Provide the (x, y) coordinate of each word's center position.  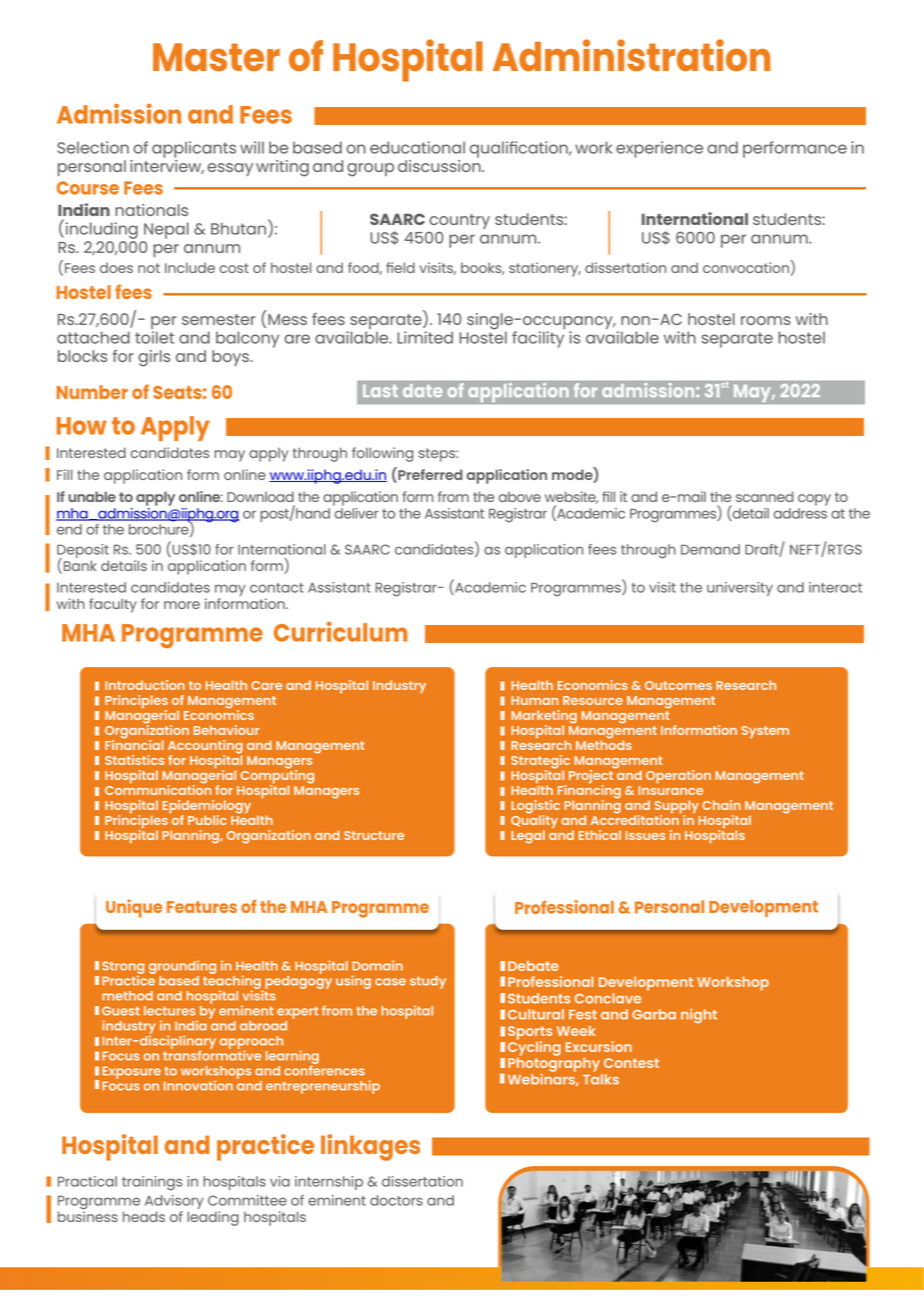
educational (417, 147)
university (740, 589)
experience (659, 149)
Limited (425, 337)
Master (216, 57)
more (182, 605)
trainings (152, 1183)
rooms (766, 320)
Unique (134, 908)
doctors (396, 1200)
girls (154, 358)
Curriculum (340, 631)
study (428, 982)
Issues (645, 835)
